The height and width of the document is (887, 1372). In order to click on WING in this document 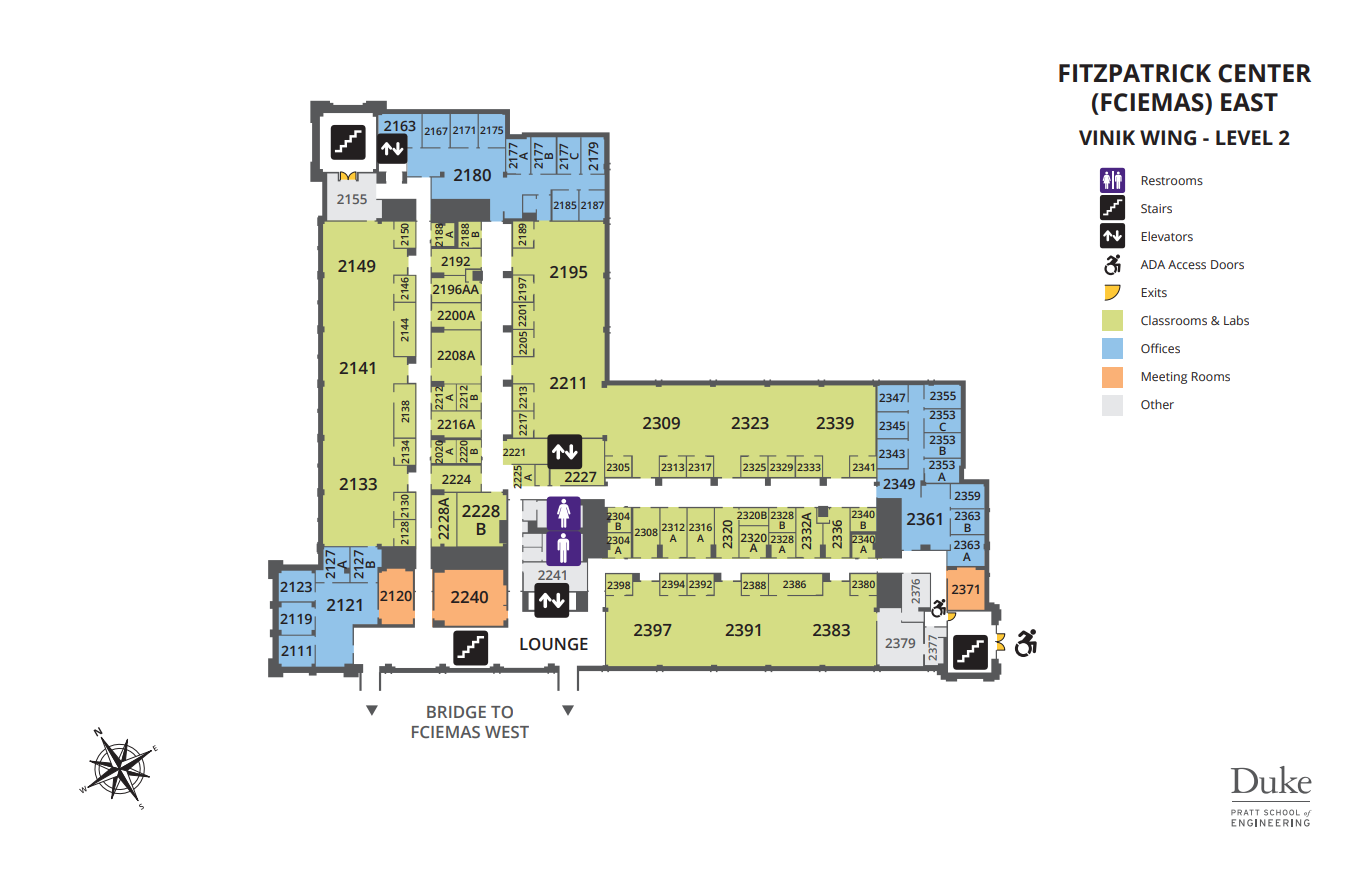, I will do `click(1168, 138)`.
